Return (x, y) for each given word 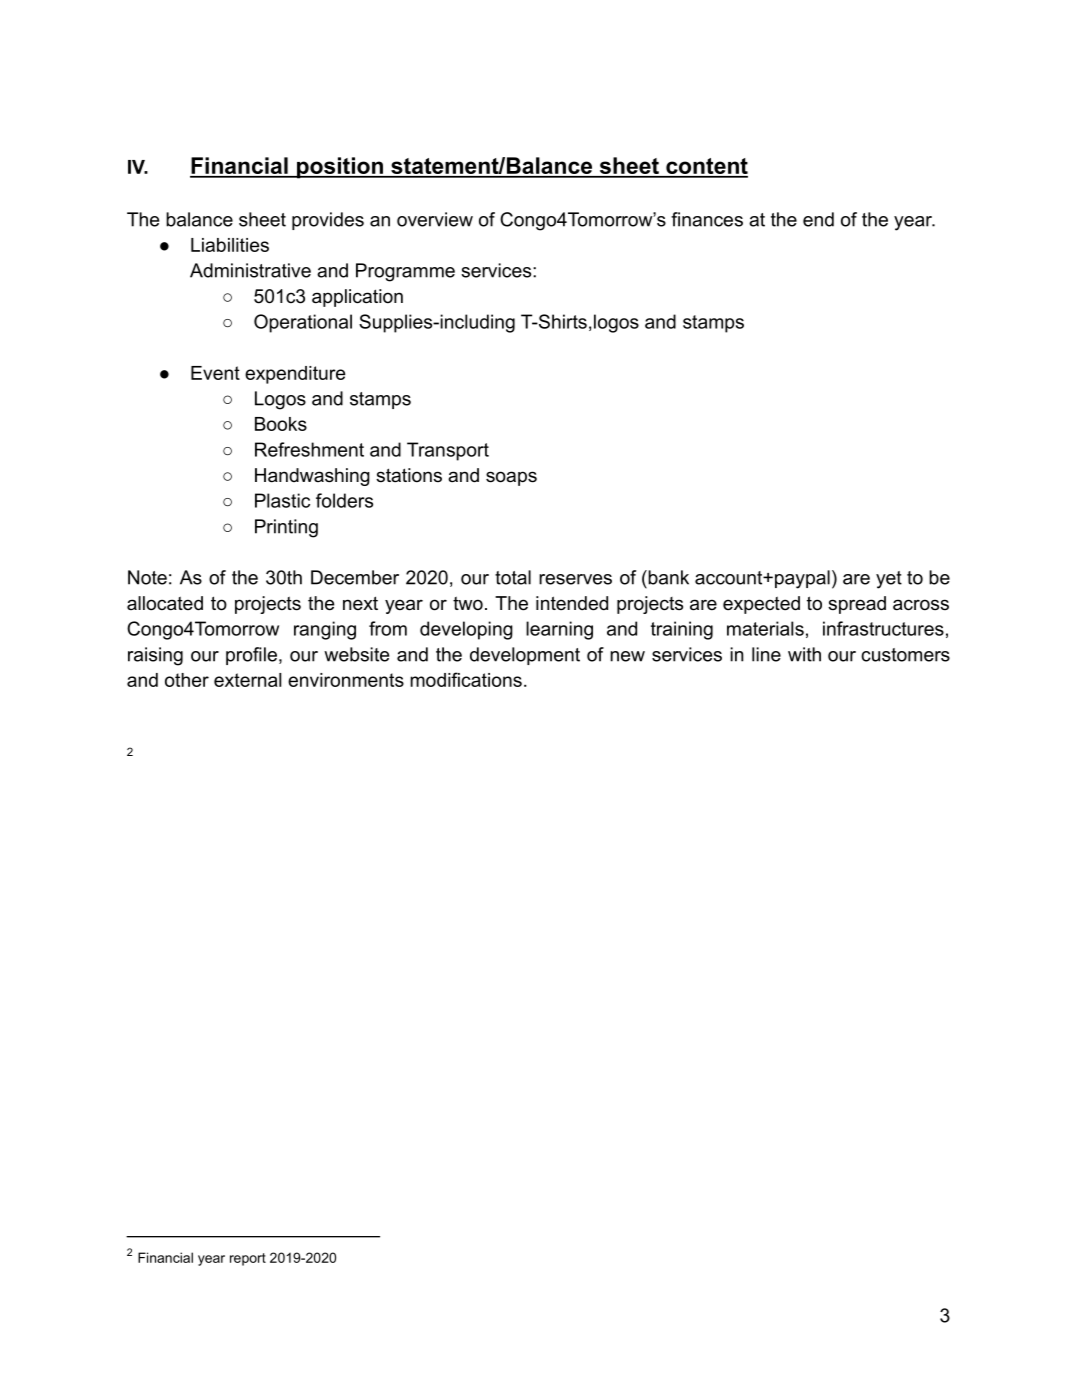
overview (435, 219)
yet (889, 580)
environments (346, 680)
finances (707, 219)
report (248, 1259)
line (766, 654)
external (247, 680)
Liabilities (230, 245)
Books (281, 424)
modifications (466, 679)
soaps (511, 478)
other (187, 680)
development (525, 656)
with (804, 654)
